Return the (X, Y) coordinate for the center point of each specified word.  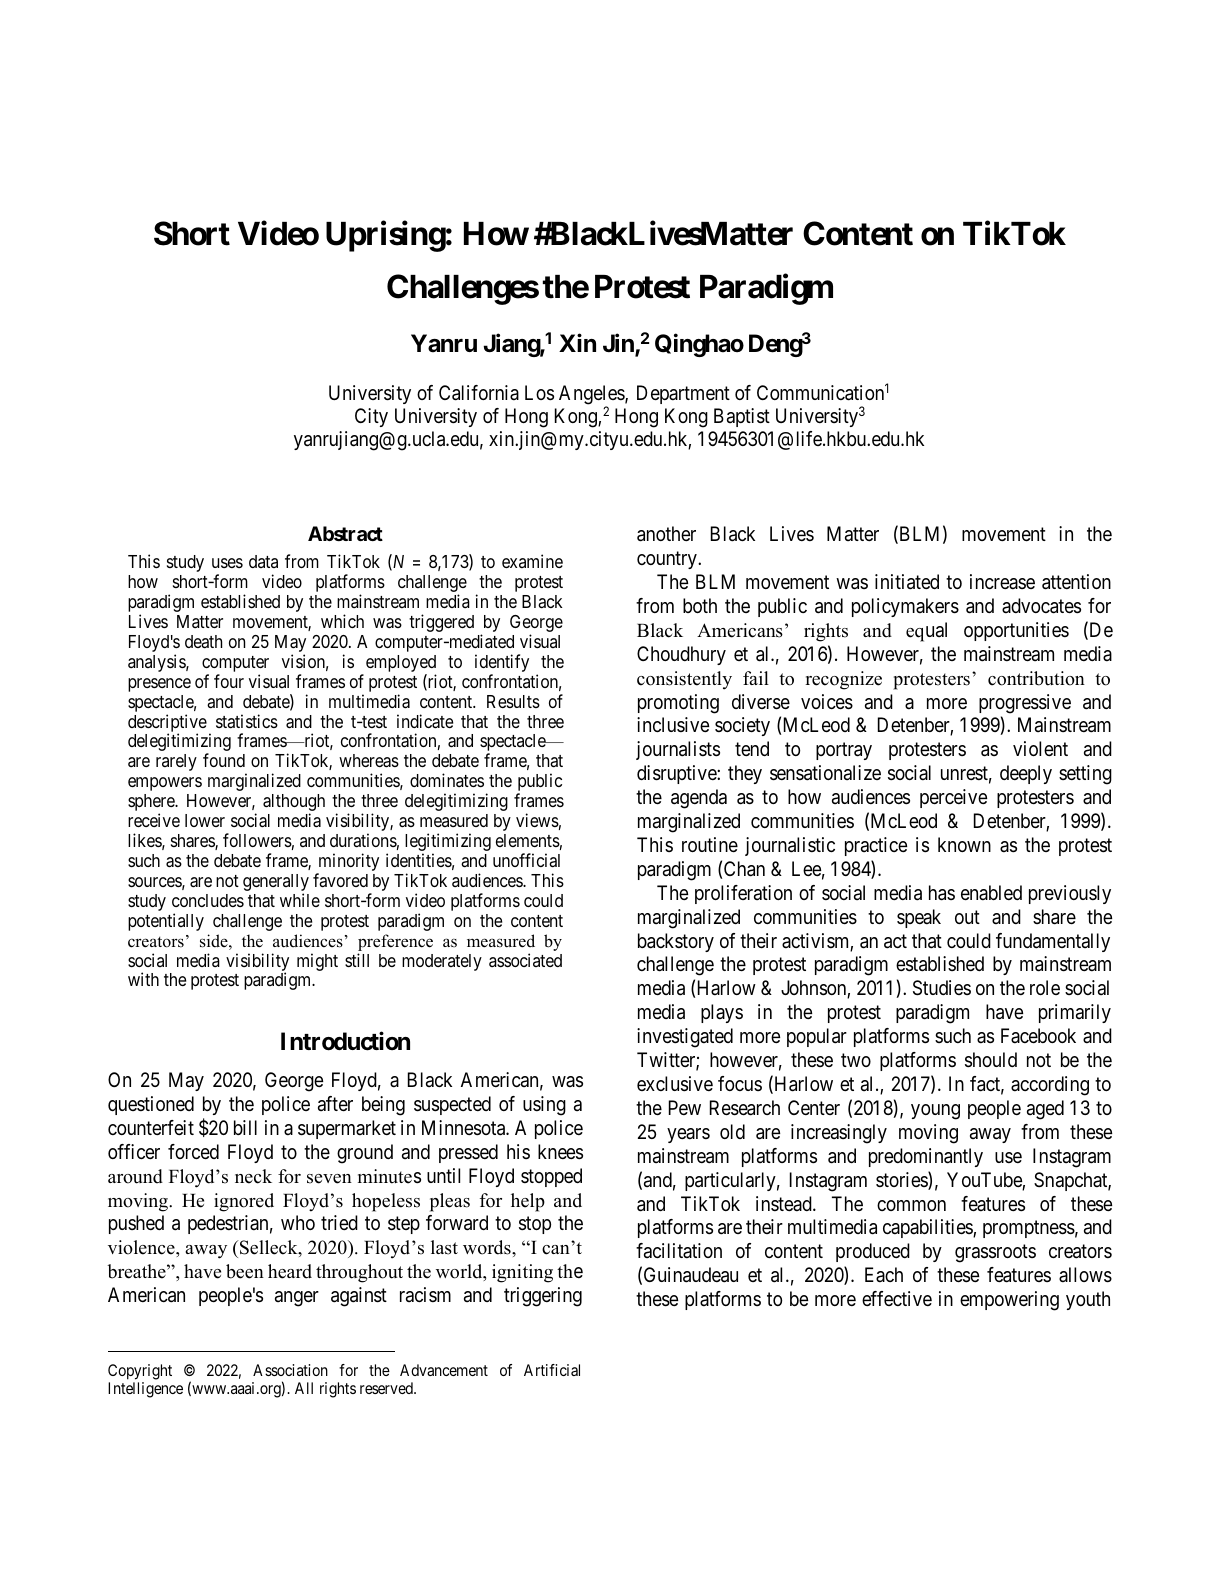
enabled (991, 893)
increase (1002, 582)
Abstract (345, 533)
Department (683, 394)
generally (276, 884)
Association (290, 1370)
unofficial (526, 860)
